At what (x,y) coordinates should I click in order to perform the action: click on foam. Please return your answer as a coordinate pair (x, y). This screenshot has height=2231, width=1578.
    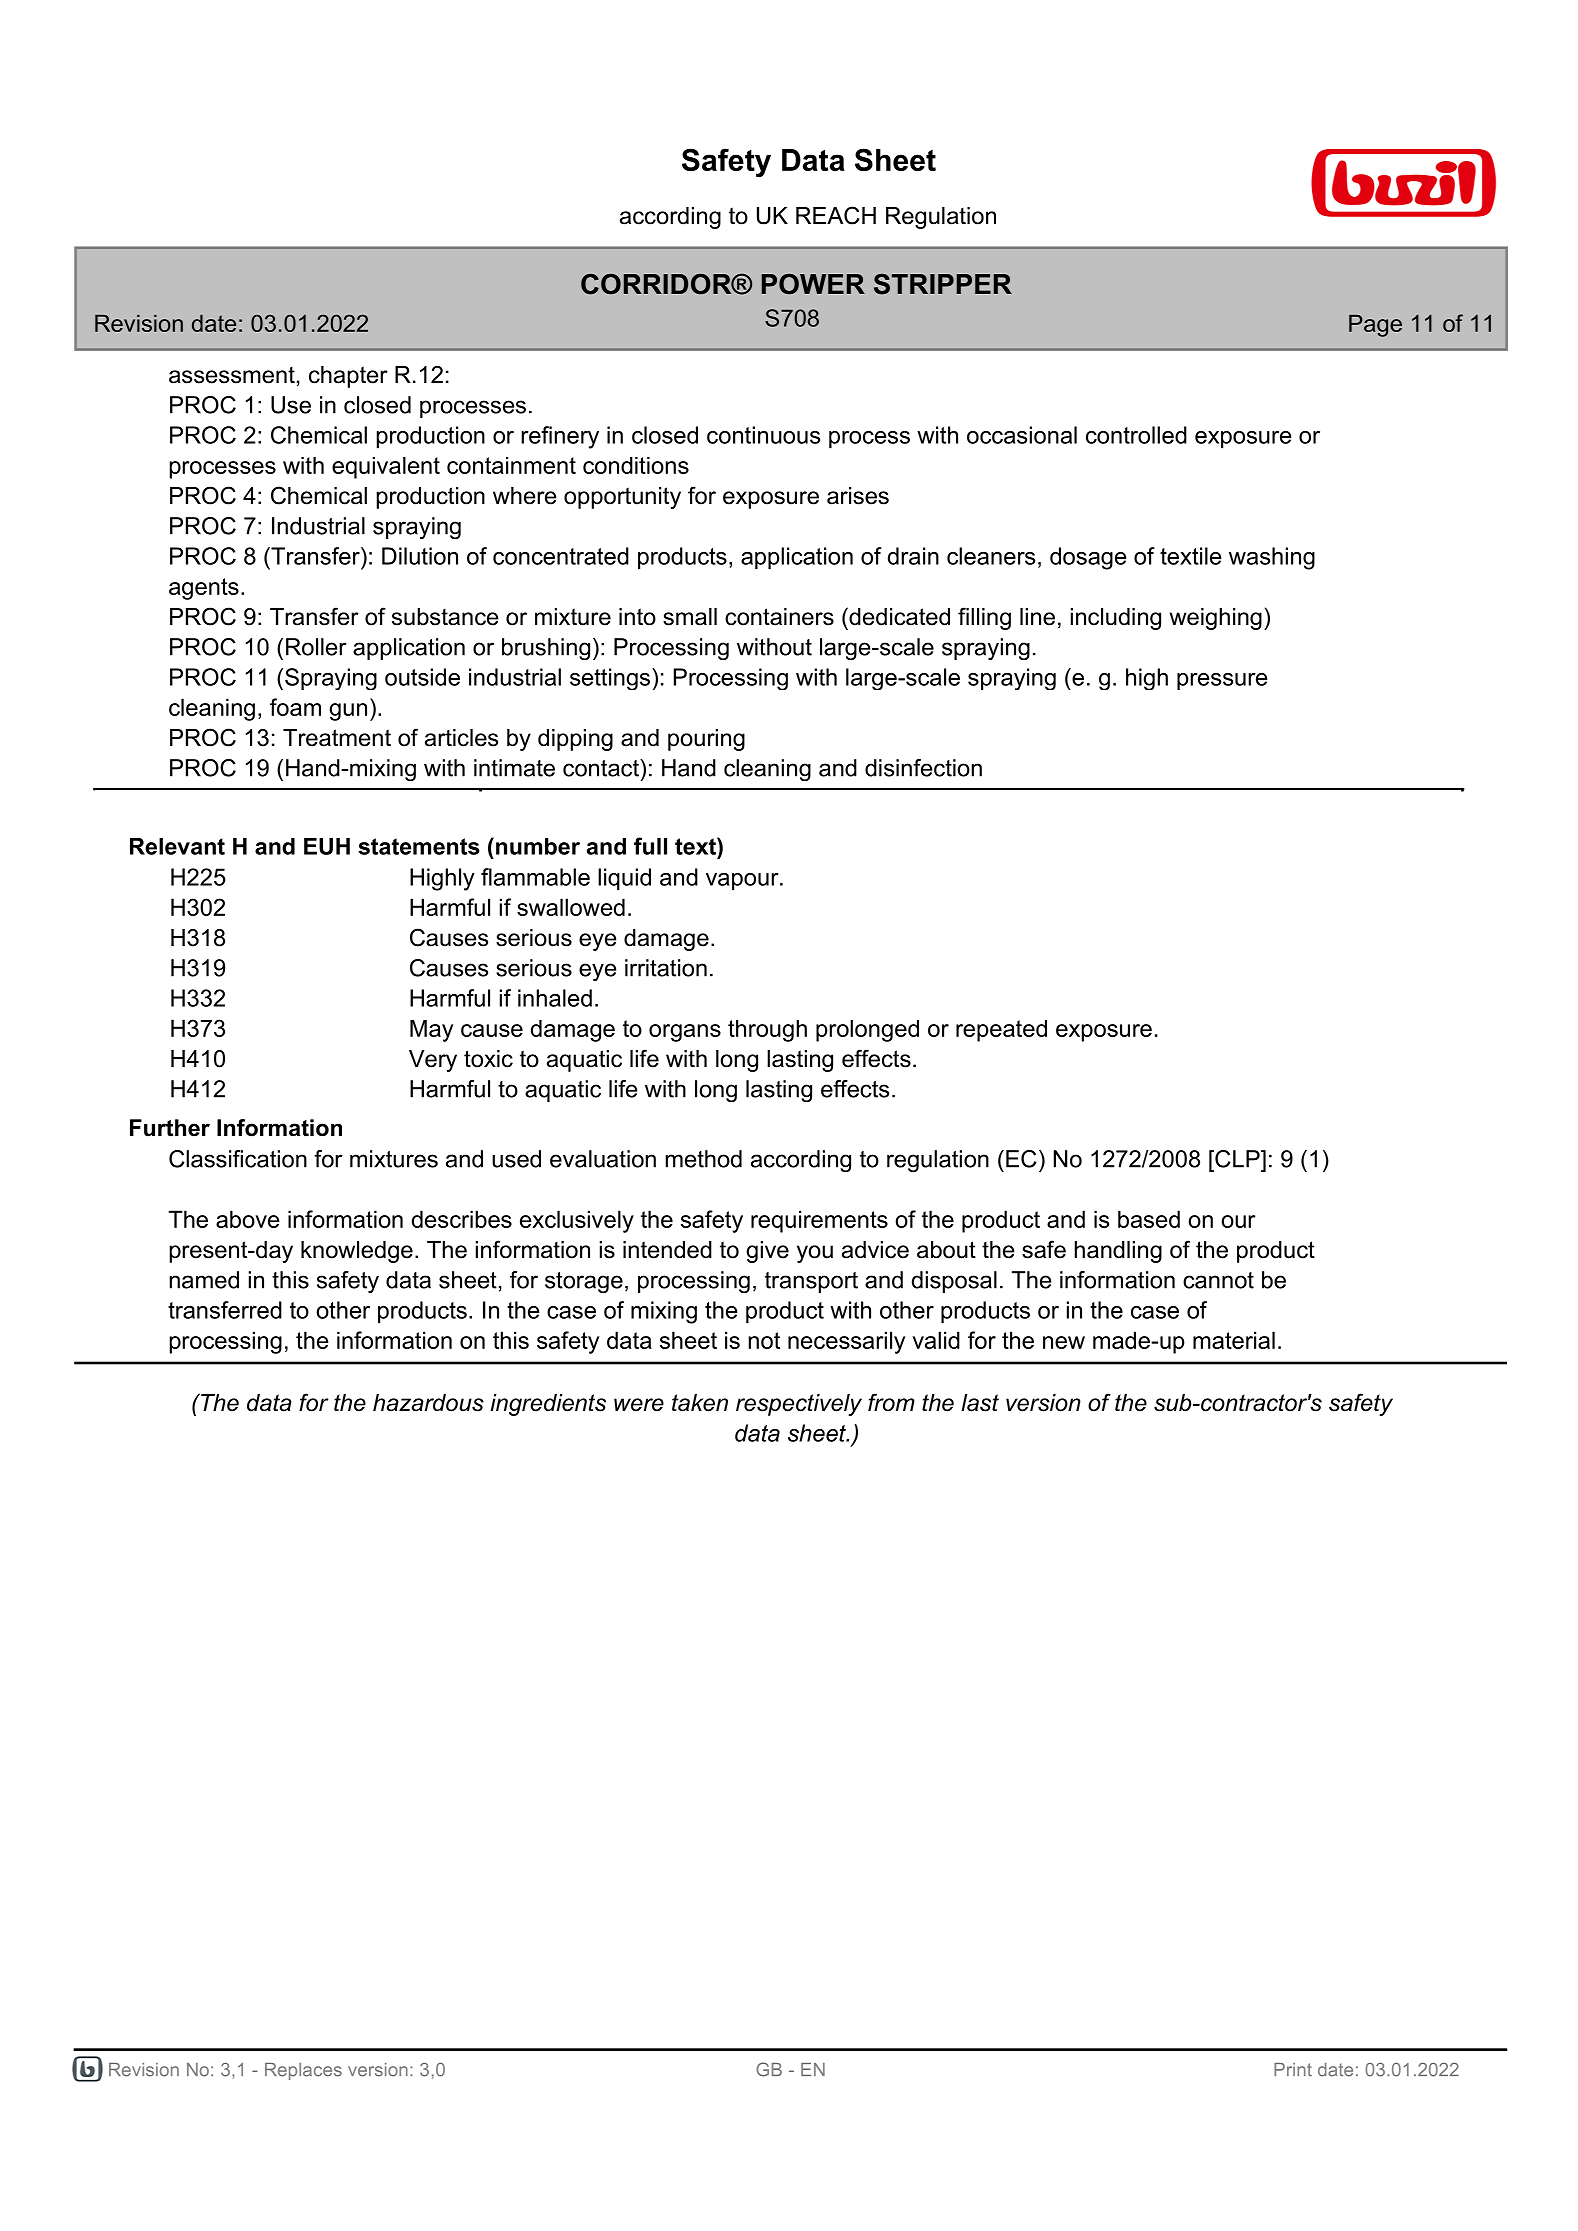
    Looking at the image, I should click on (295, 707).
